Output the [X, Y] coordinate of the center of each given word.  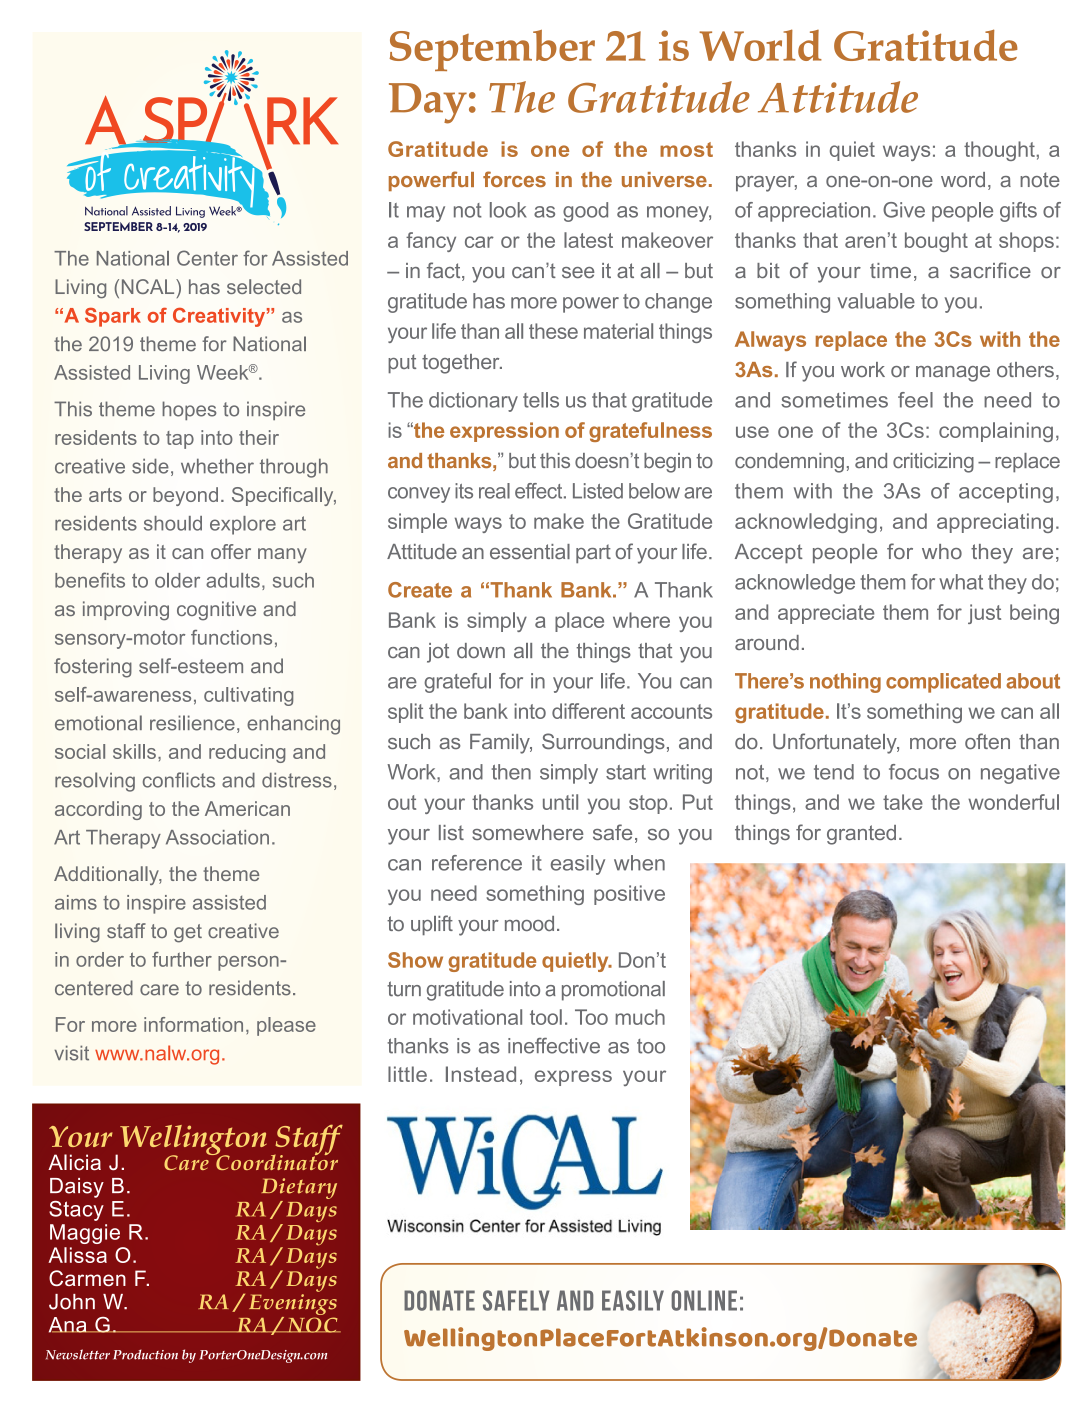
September [492, 50]
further [182, 959]
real [494, 491]
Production [145, 1354]
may [426, 214]
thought [999, 151]
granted [861, 835]
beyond [185, 496]
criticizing [933, 463]
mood [529, 923]
